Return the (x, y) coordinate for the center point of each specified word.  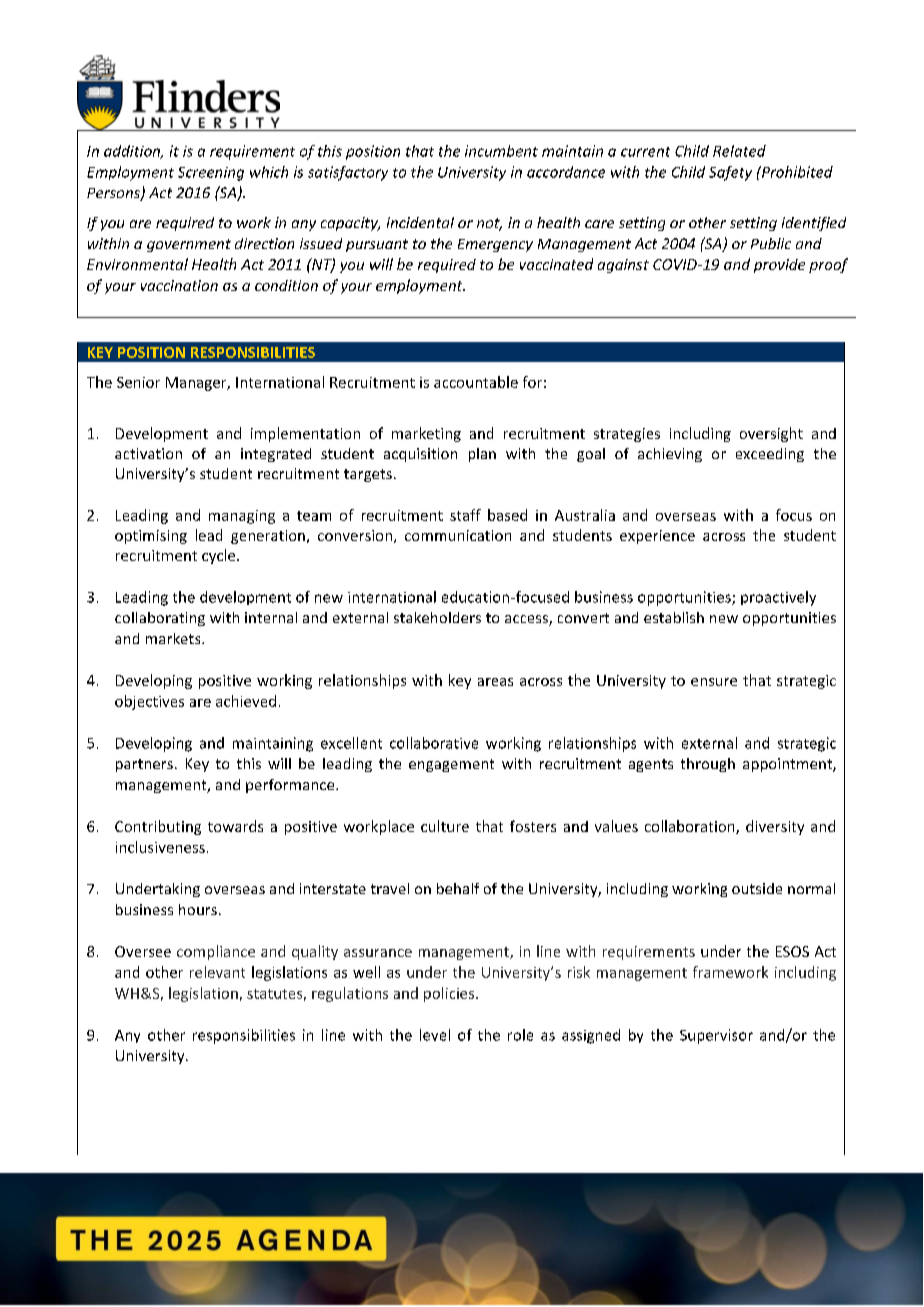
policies (450, 994)
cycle (220, 556)
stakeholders (437, 617)
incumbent (501, 151)
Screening (211, 174)
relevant (217, 972)
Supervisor (716, 1036)
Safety (730, 173)
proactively (778, 598)
